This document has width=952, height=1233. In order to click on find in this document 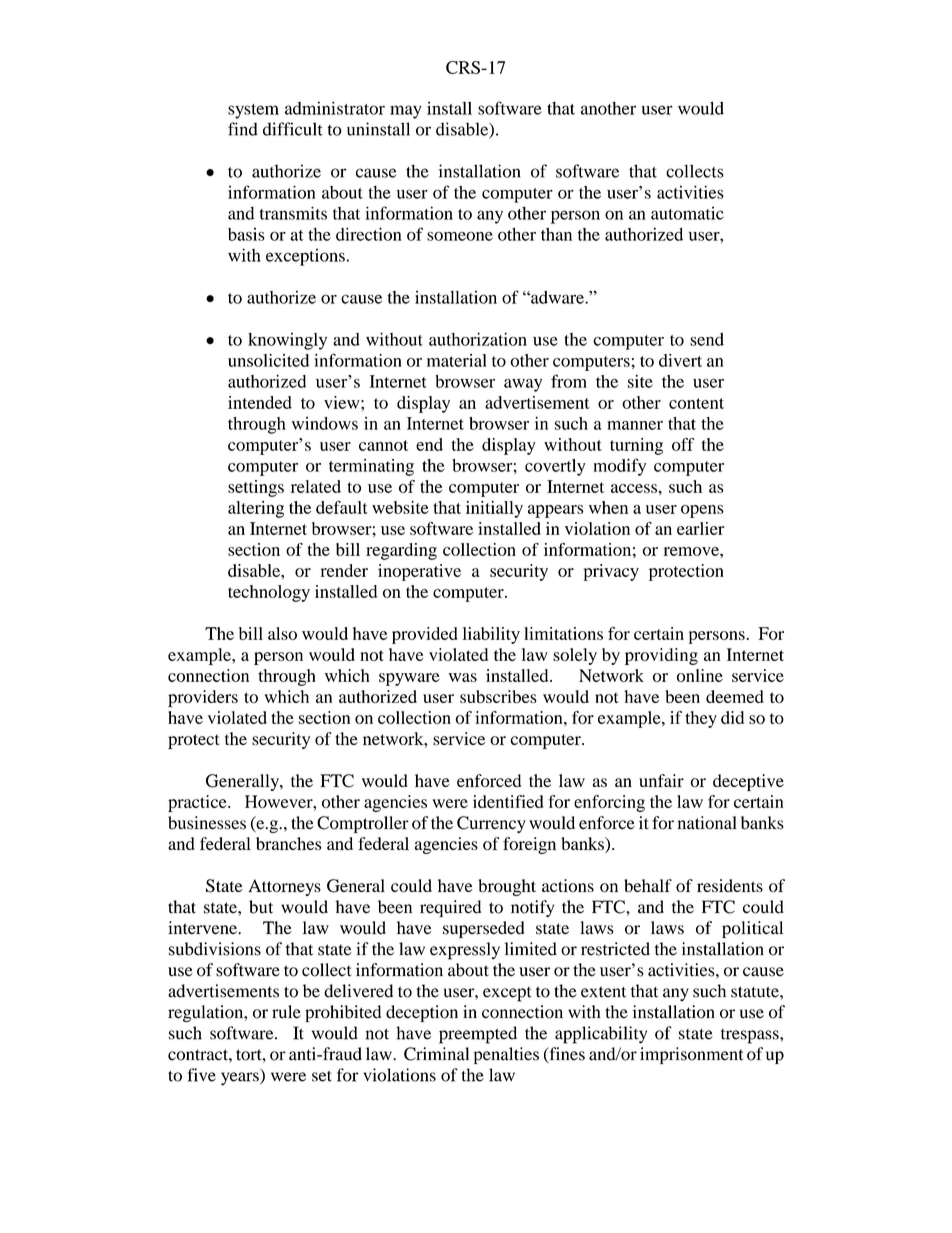, I will do `click(243, 129)`.
